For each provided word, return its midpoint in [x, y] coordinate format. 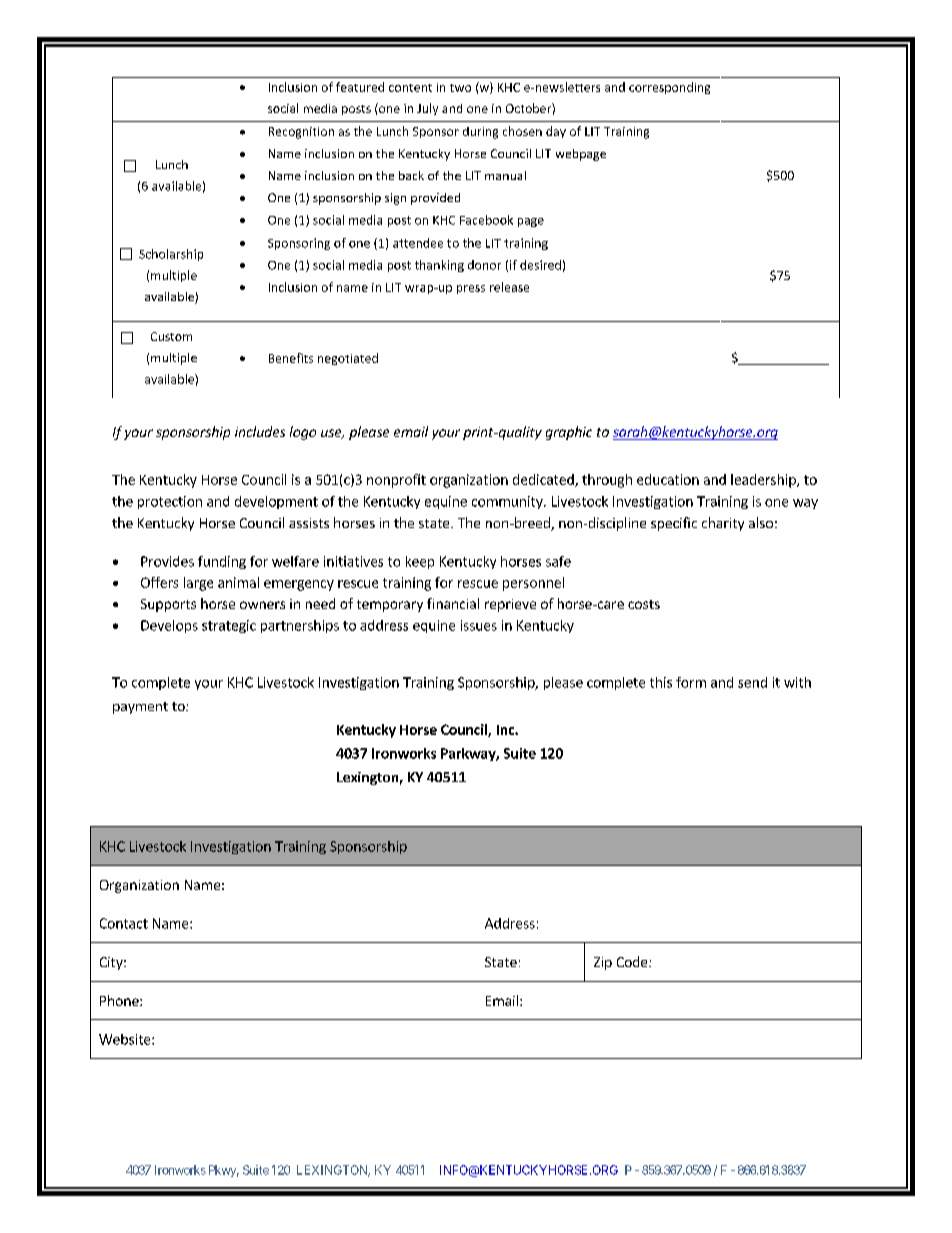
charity [723, 524]
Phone [120, 1000]
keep [420, 562]
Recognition [301, 133]
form [691, 682]
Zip [603, 963]
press [471, 289]
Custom [171, 336]
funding [222, 562]
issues [479, 625]
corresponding [669, 88]
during [480, 133]
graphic [569, 433]
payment [140, 708]
